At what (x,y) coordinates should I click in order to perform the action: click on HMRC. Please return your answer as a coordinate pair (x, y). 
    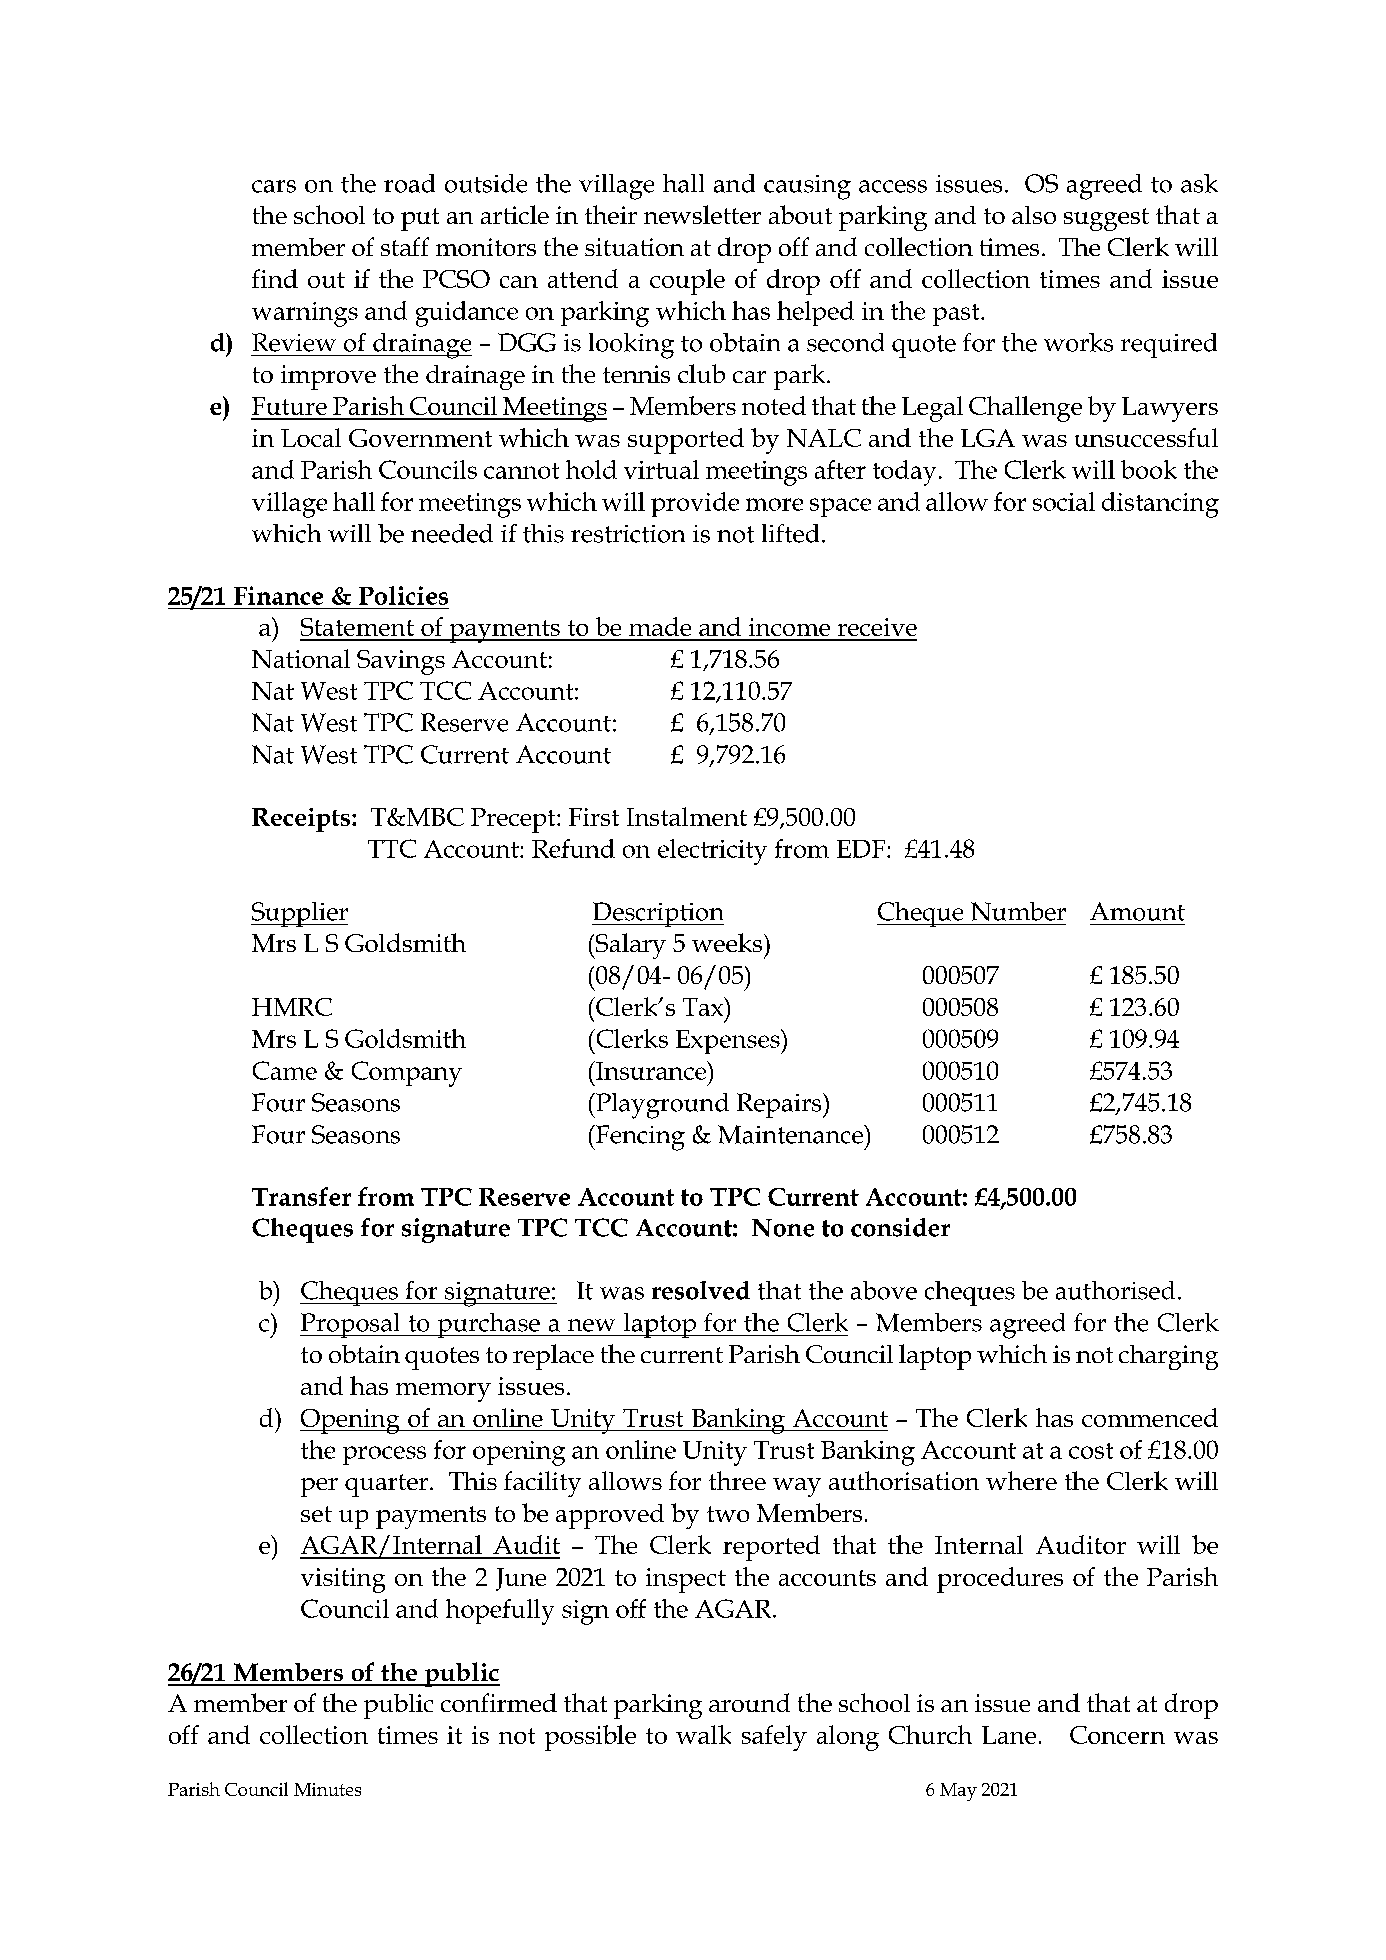
    Looking at the image, I should click on (292, 1007).
